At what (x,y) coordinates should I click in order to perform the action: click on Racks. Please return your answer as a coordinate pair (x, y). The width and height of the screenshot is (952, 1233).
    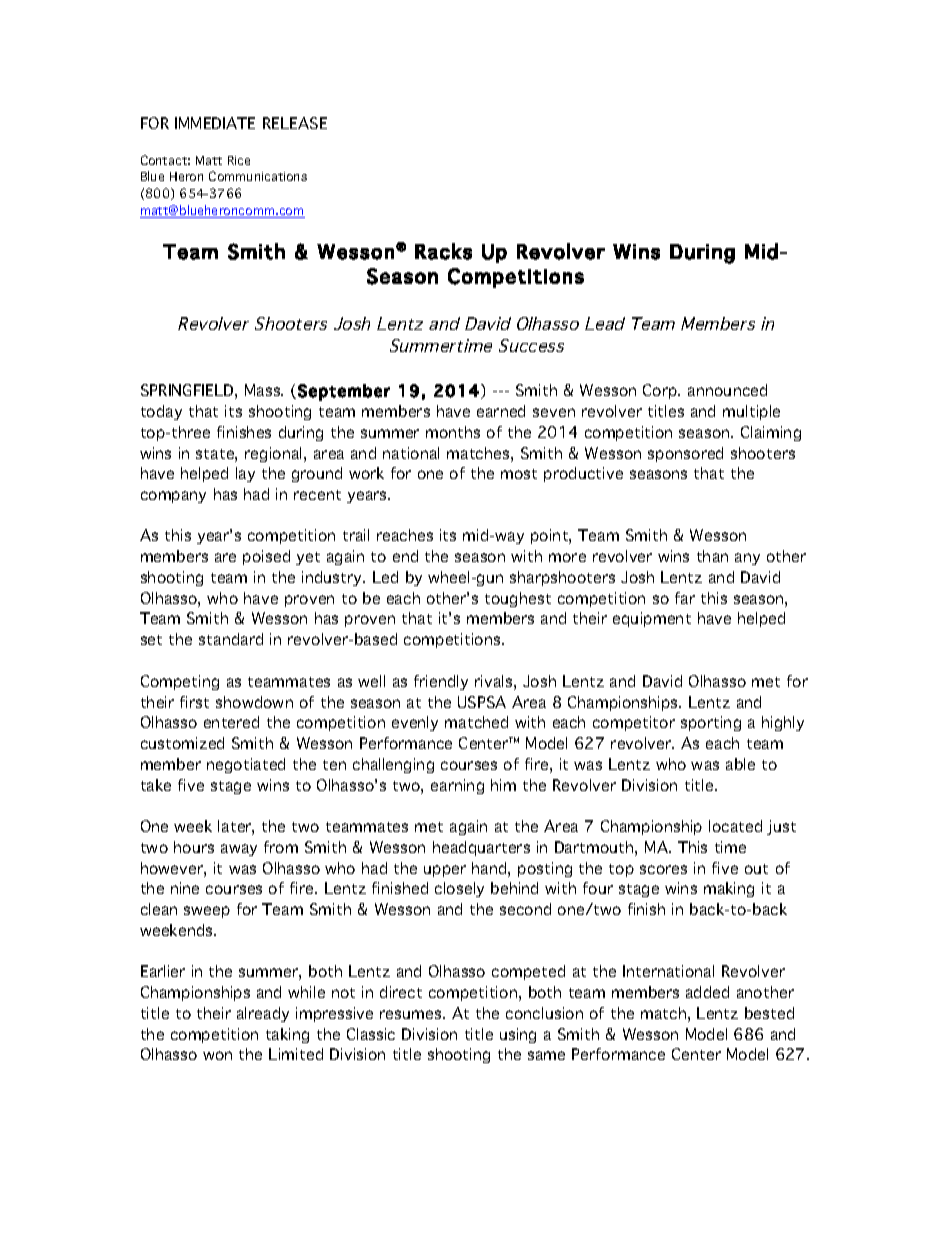
    Looking at the image, I should click on (443, 251).
